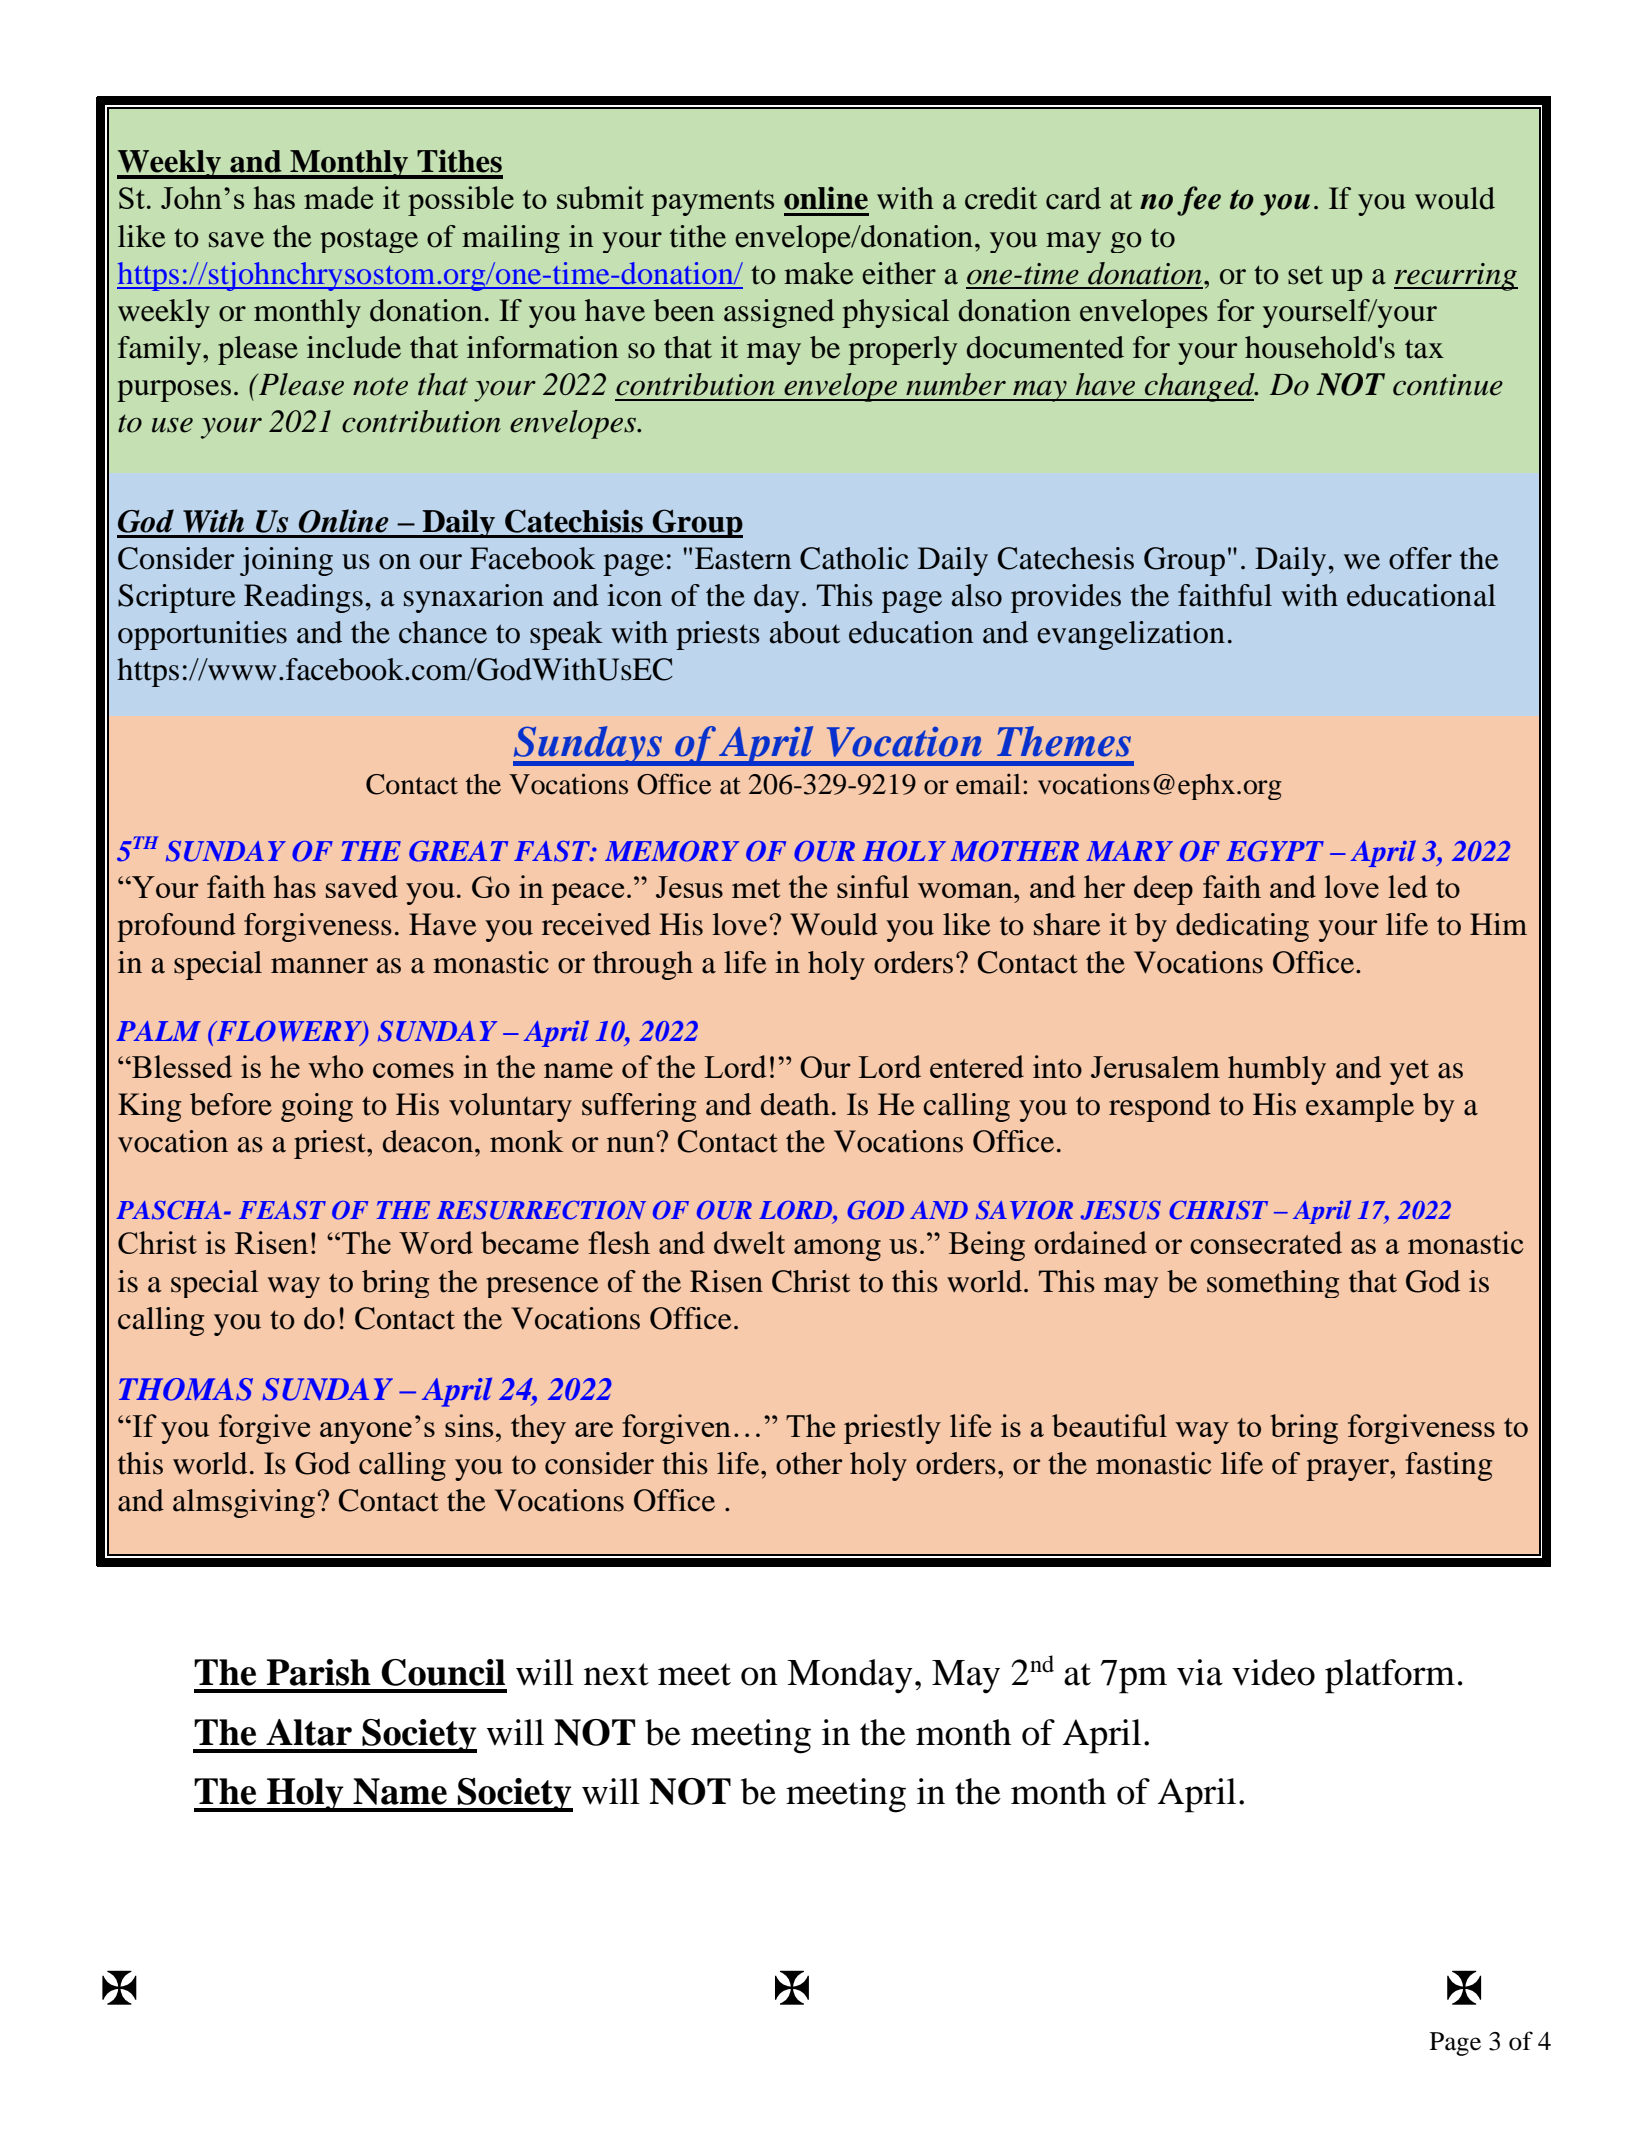 The width and height of the screenshot is (1648, 2133). What do you see at coordinates (1275, 851) in the screenshot?
I see `EGYPT` at bounding box center [1275, 851].
